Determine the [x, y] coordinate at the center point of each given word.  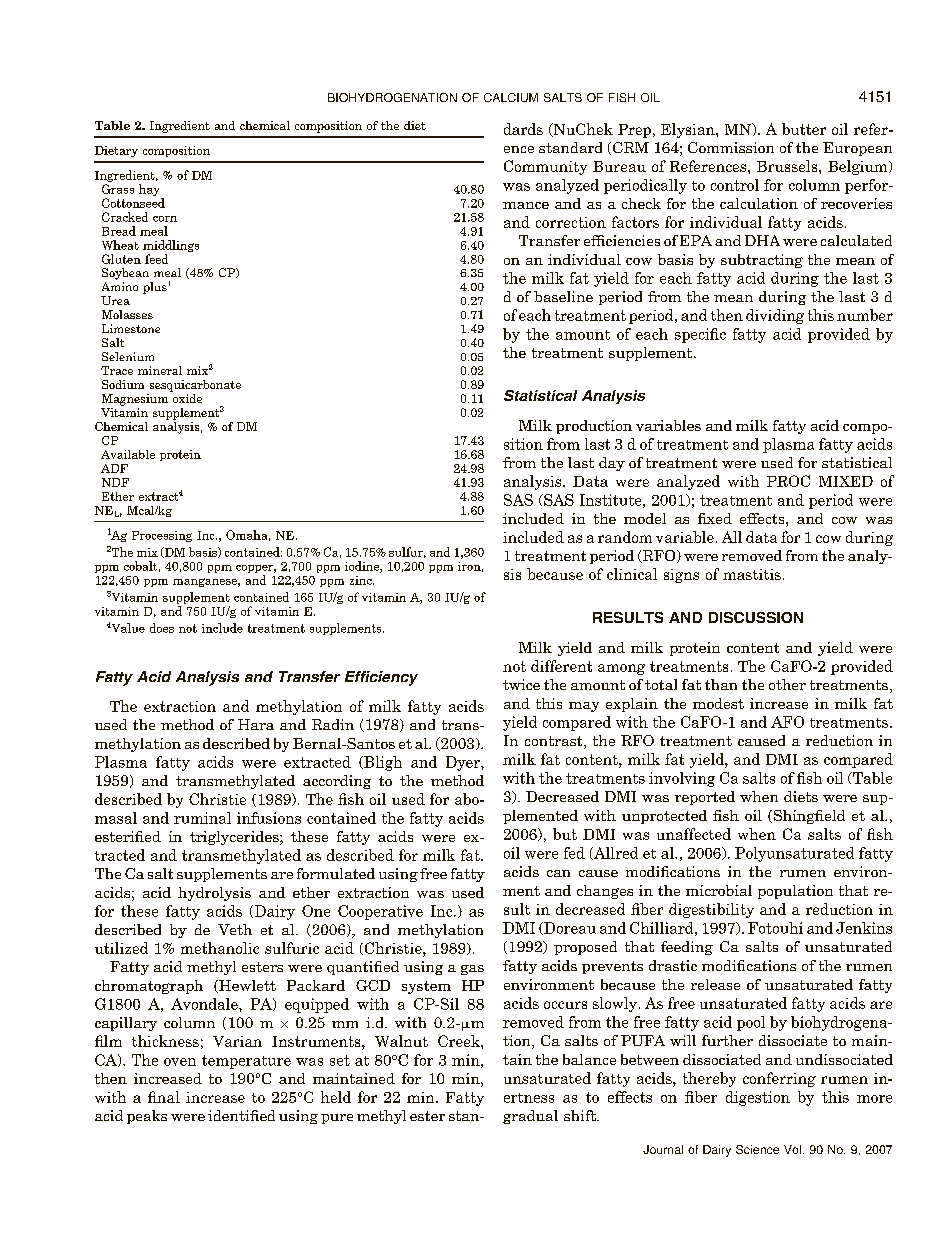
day [612, 464]
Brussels [788, 166]
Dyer [464, 763]
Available [128, 454]
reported [705, 798]
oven [180, 1062]
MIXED [846, 481]
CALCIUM [511, 97]
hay [150, 191]
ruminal [202, 818]
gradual [530, 1117]
